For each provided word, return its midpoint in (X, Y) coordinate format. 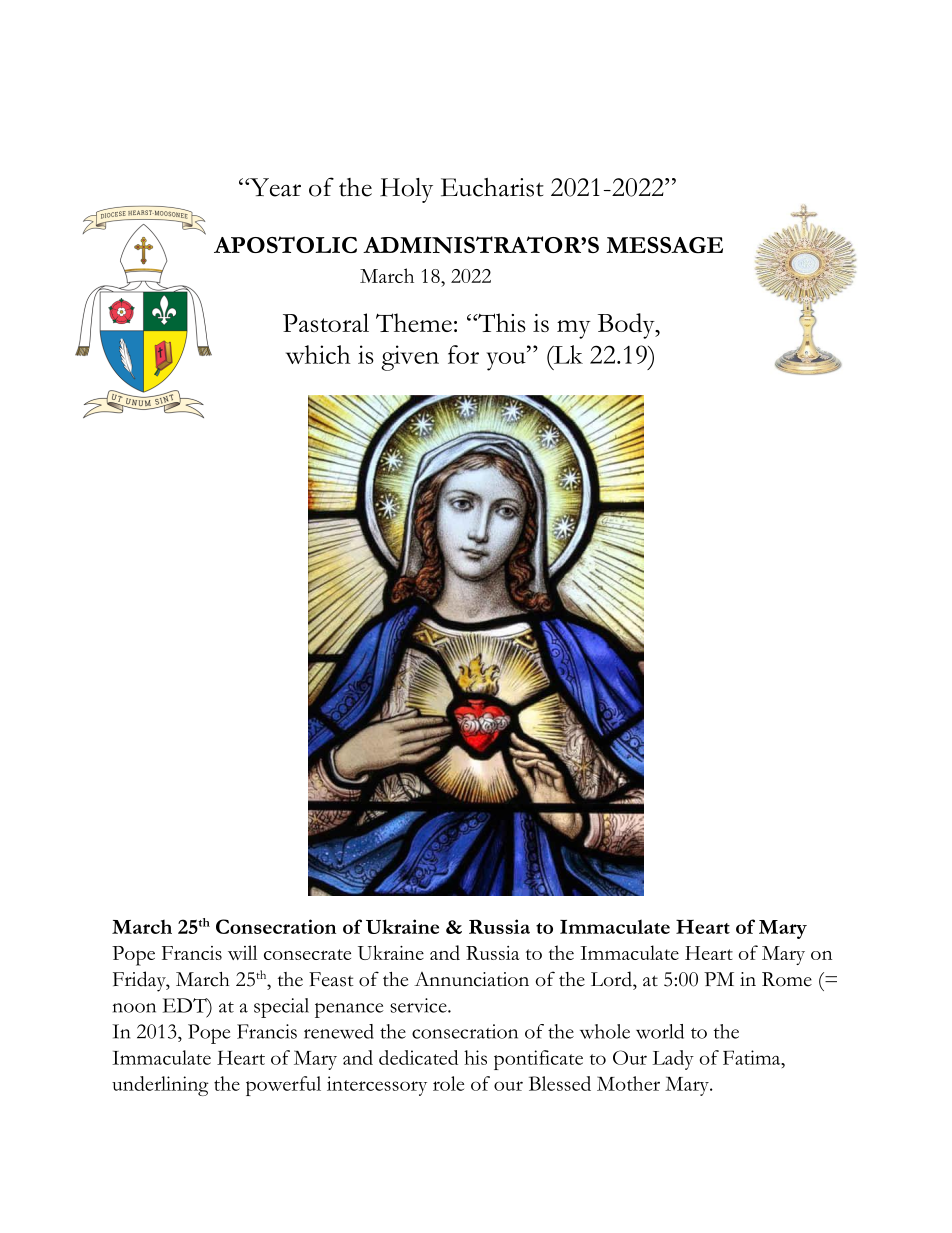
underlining (160, 1086)
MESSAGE (664, 245)
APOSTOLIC (285, 244)
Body (627, 326)
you (507, 361)
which (318, 354)
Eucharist (492, 187)
